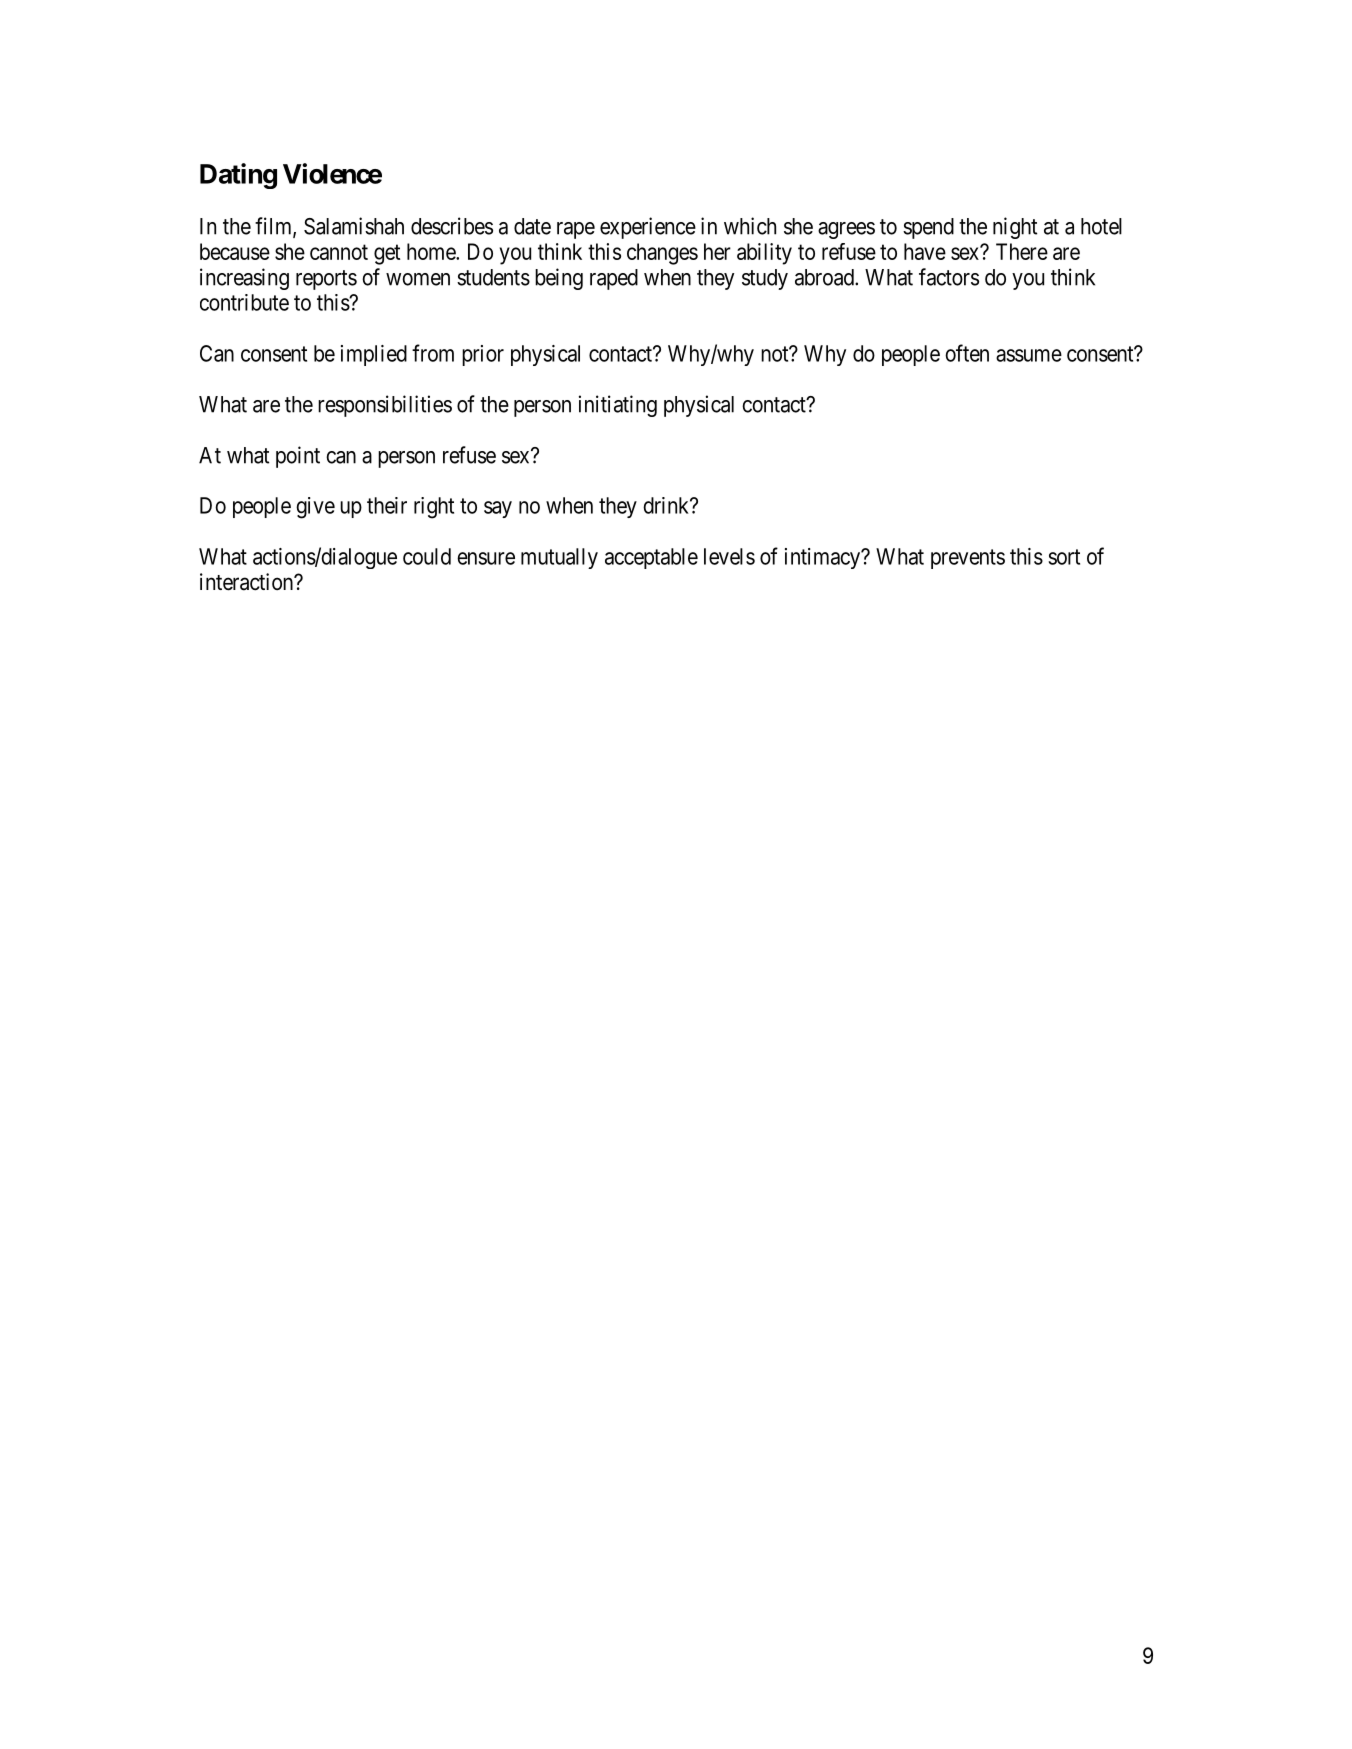  I want to click on initiating, so click(618, 406).
